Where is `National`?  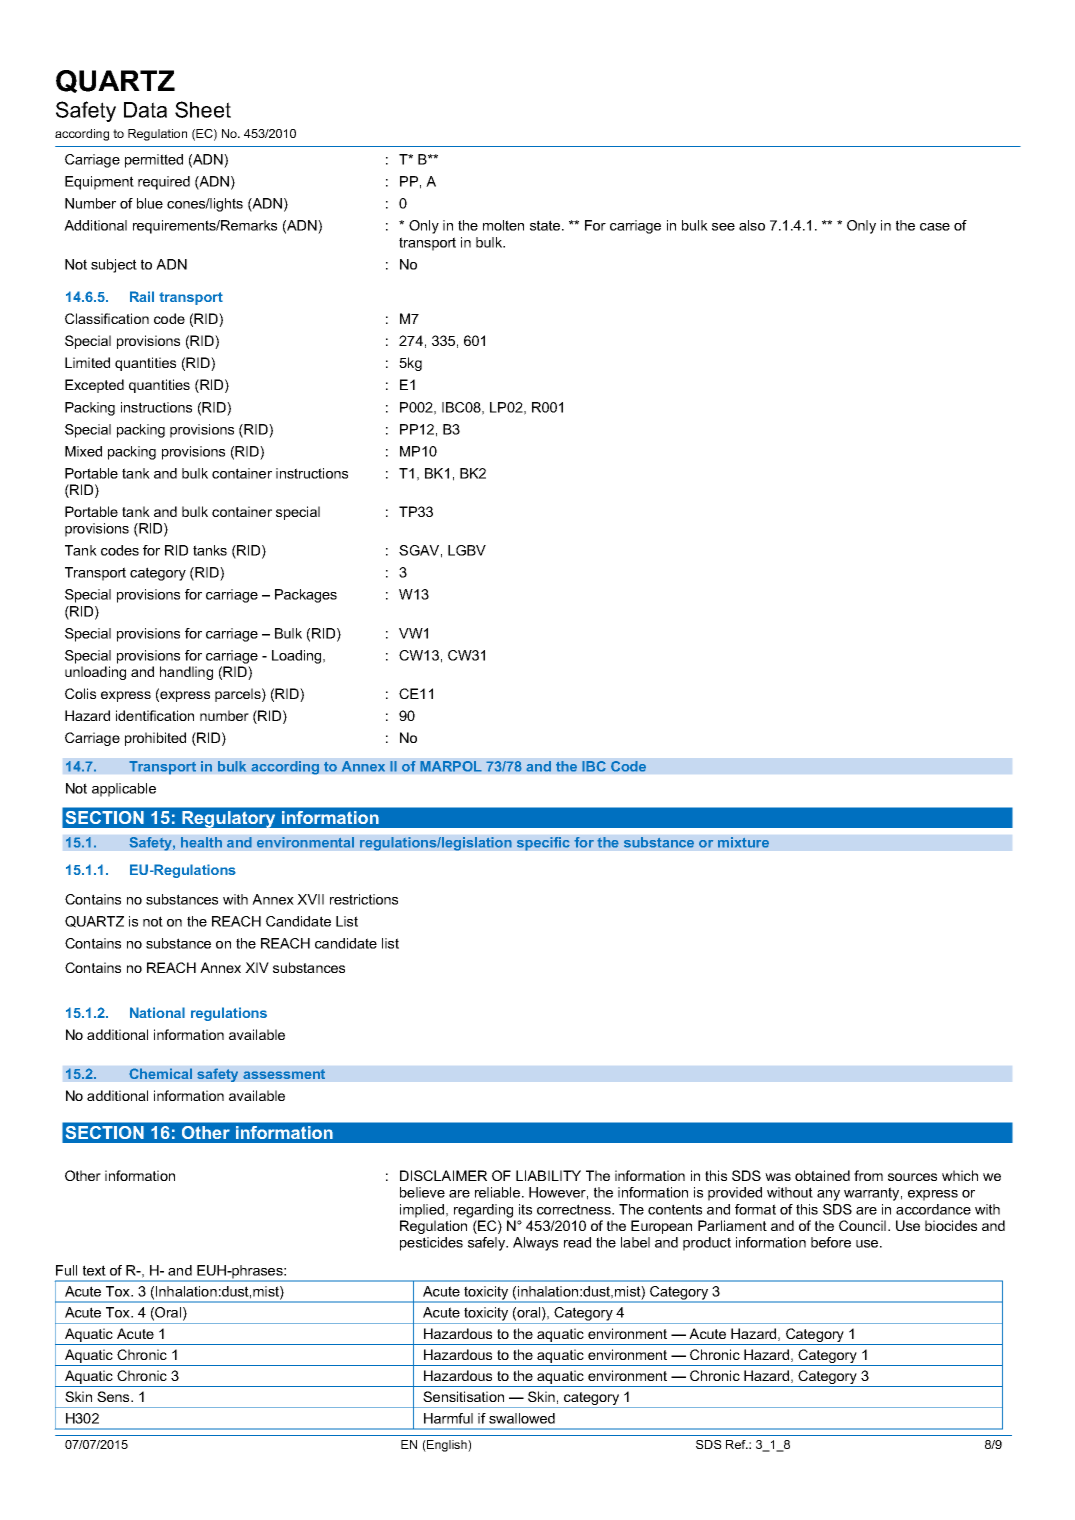
National is located at coordinates (157, 1012).
